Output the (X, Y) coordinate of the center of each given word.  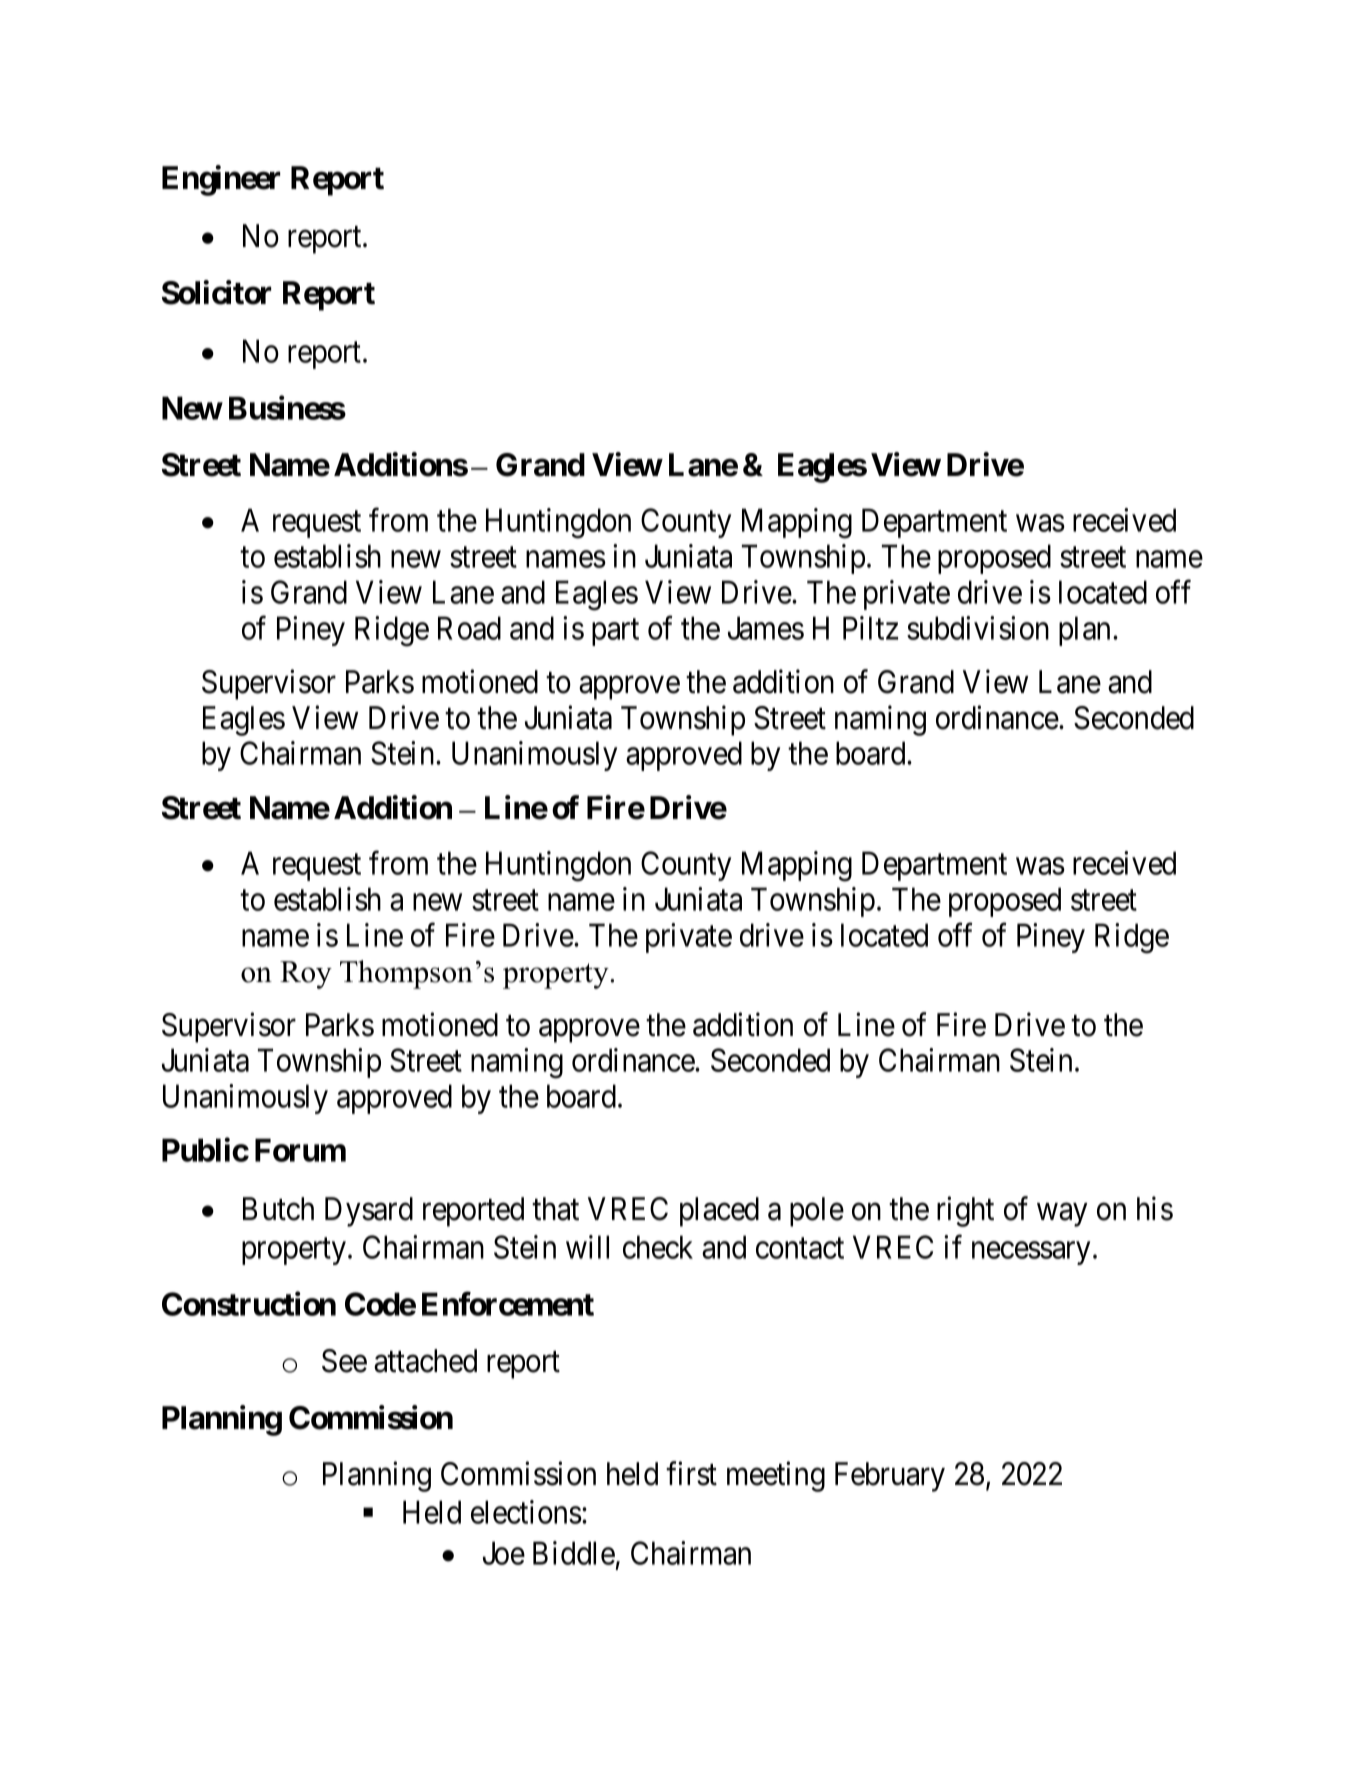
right (965, 1212)
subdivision (978, 628)
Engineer (221, 180)
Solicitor (216, 292)
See (344, 1361)
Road (469, 628)
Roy (306, 975)
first (691, 1473)
